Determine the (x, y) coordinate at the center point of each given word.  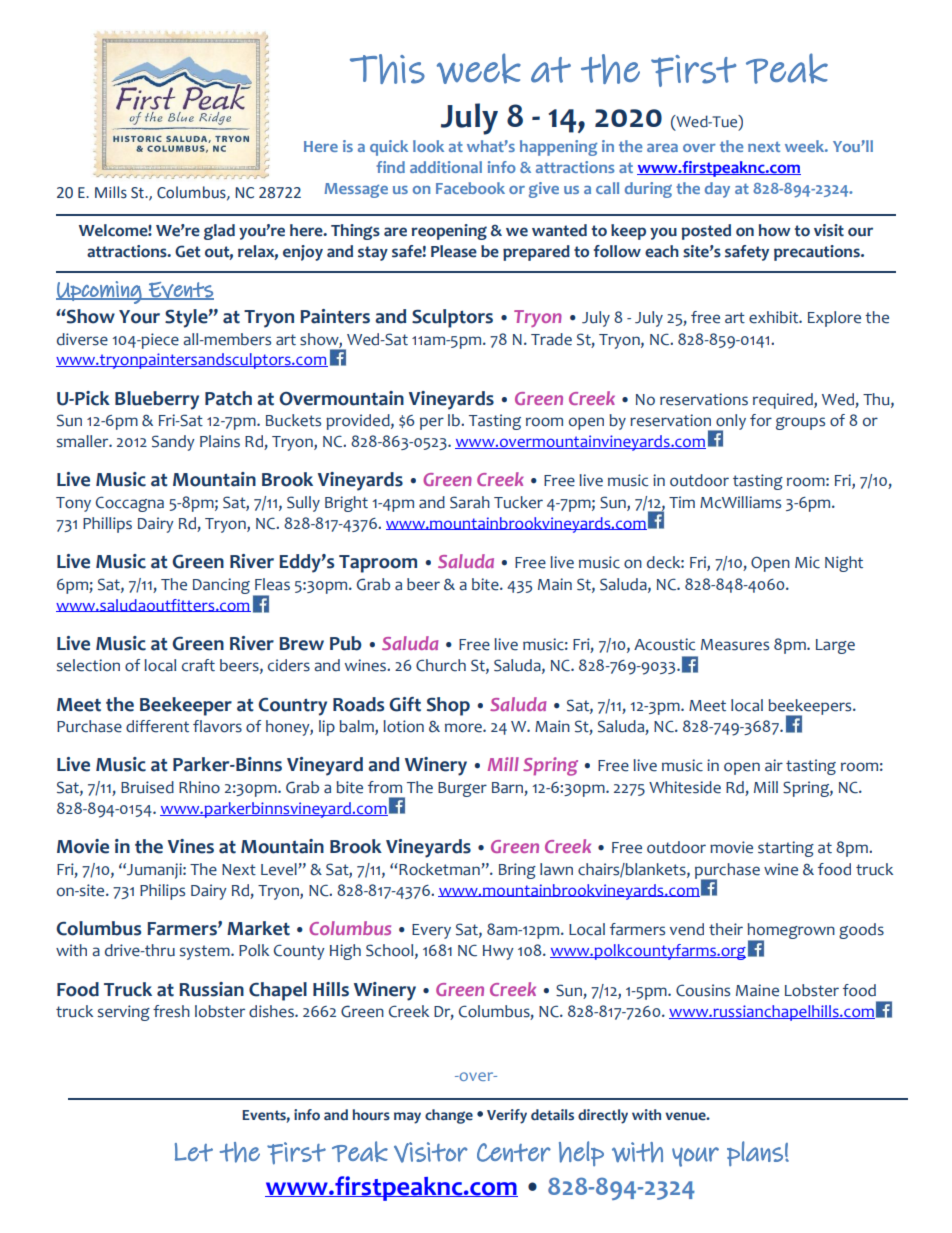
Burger (462, 789)
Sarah (470, 502)
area (662, 148)
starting (786, 849)
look (428, 146)
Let (194, 1152)
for (761, 420)
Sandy (173, 443)
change (449, 1116)
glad (219, 232)
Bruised (147, 787)
